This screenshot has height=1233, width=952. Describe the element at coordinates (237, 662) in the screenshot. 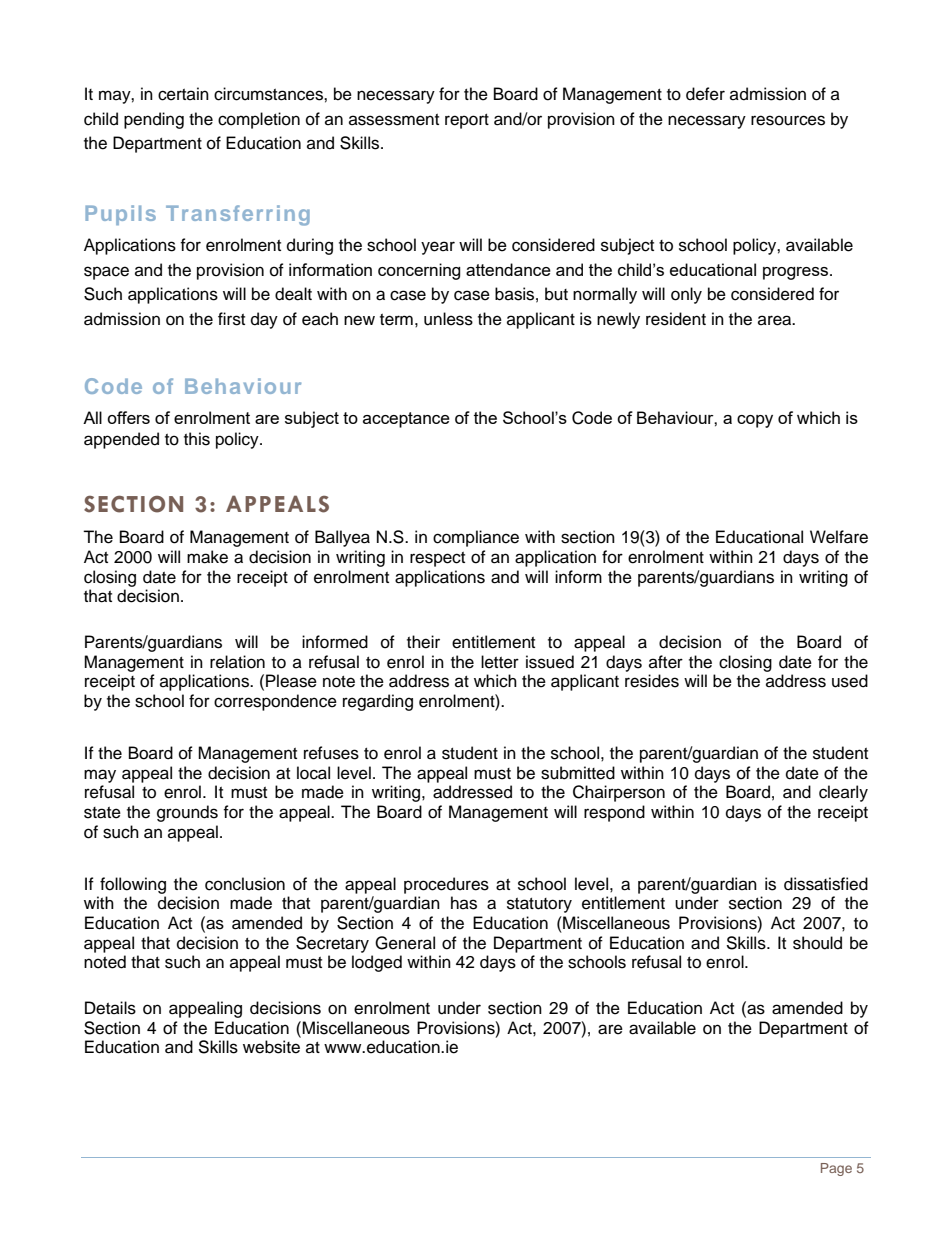

I see `relation` at that location.
